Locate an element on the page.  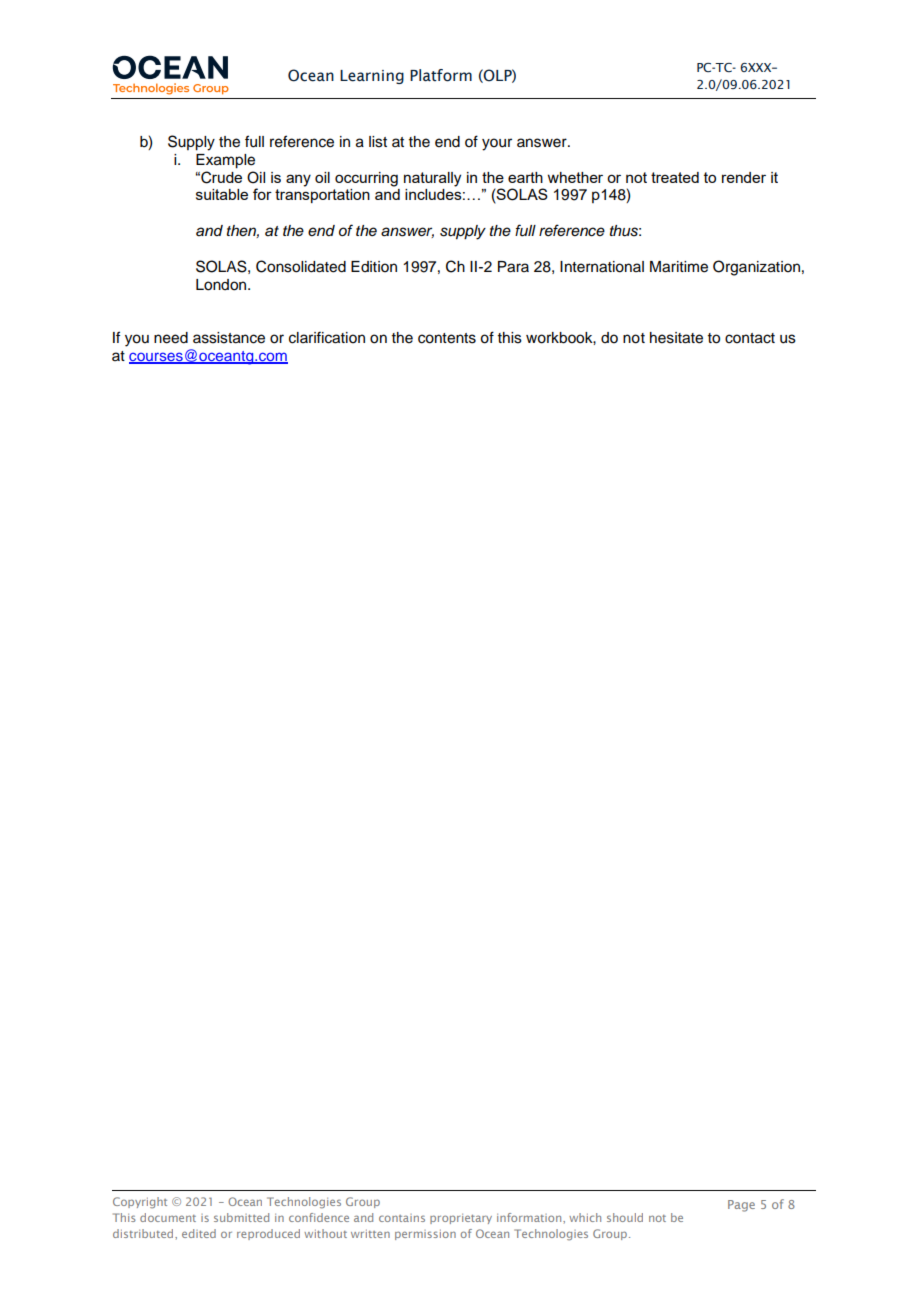
Example is located at coordinates (225, 161).
